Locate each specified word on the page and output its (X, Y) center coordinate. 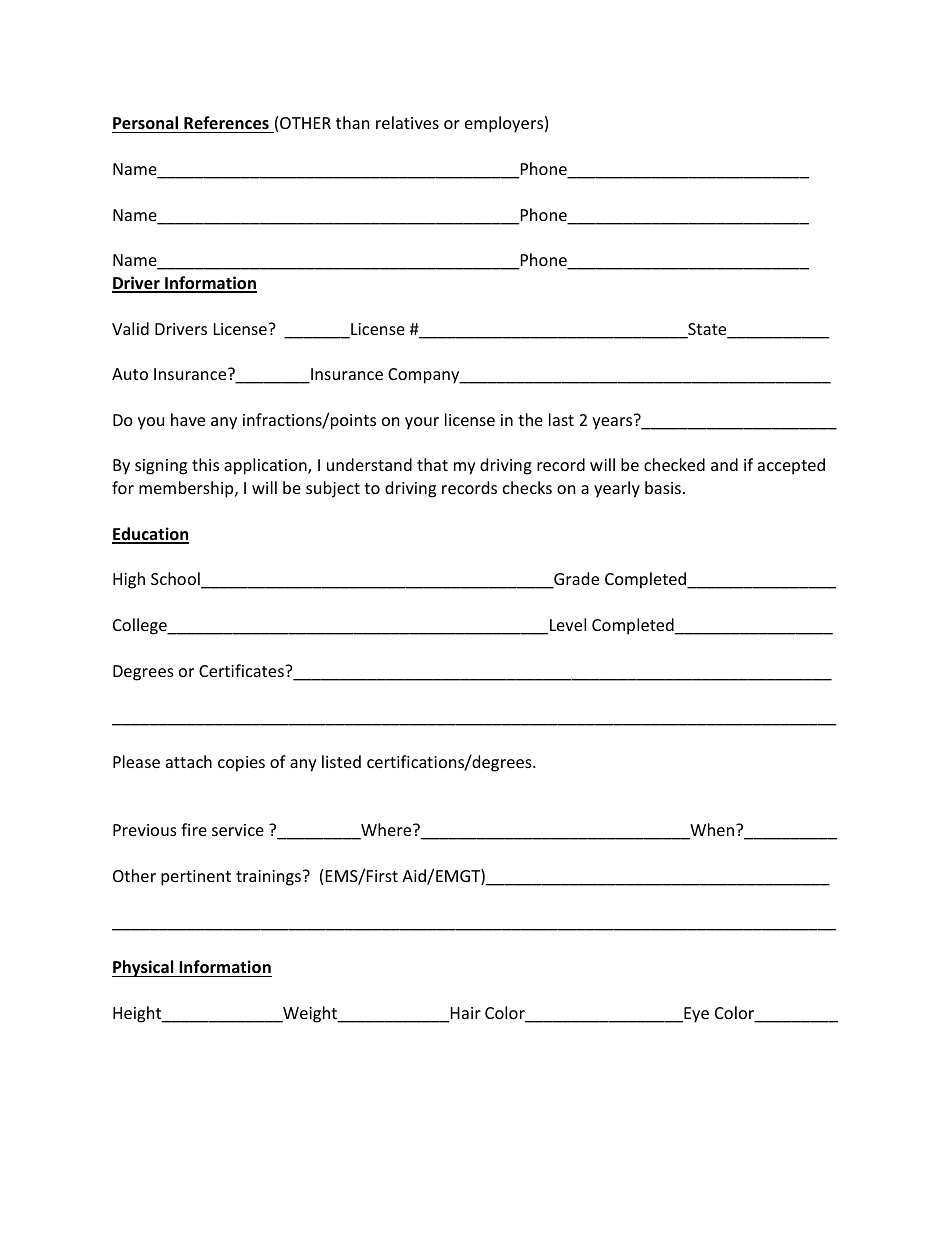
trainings (268, 878)
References (226, 123)
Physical (144, 968)
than (352, 122)
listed (341, 761)
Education (150, 535)
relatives (407, 122)
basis (663, 487)
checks (527, 487)
